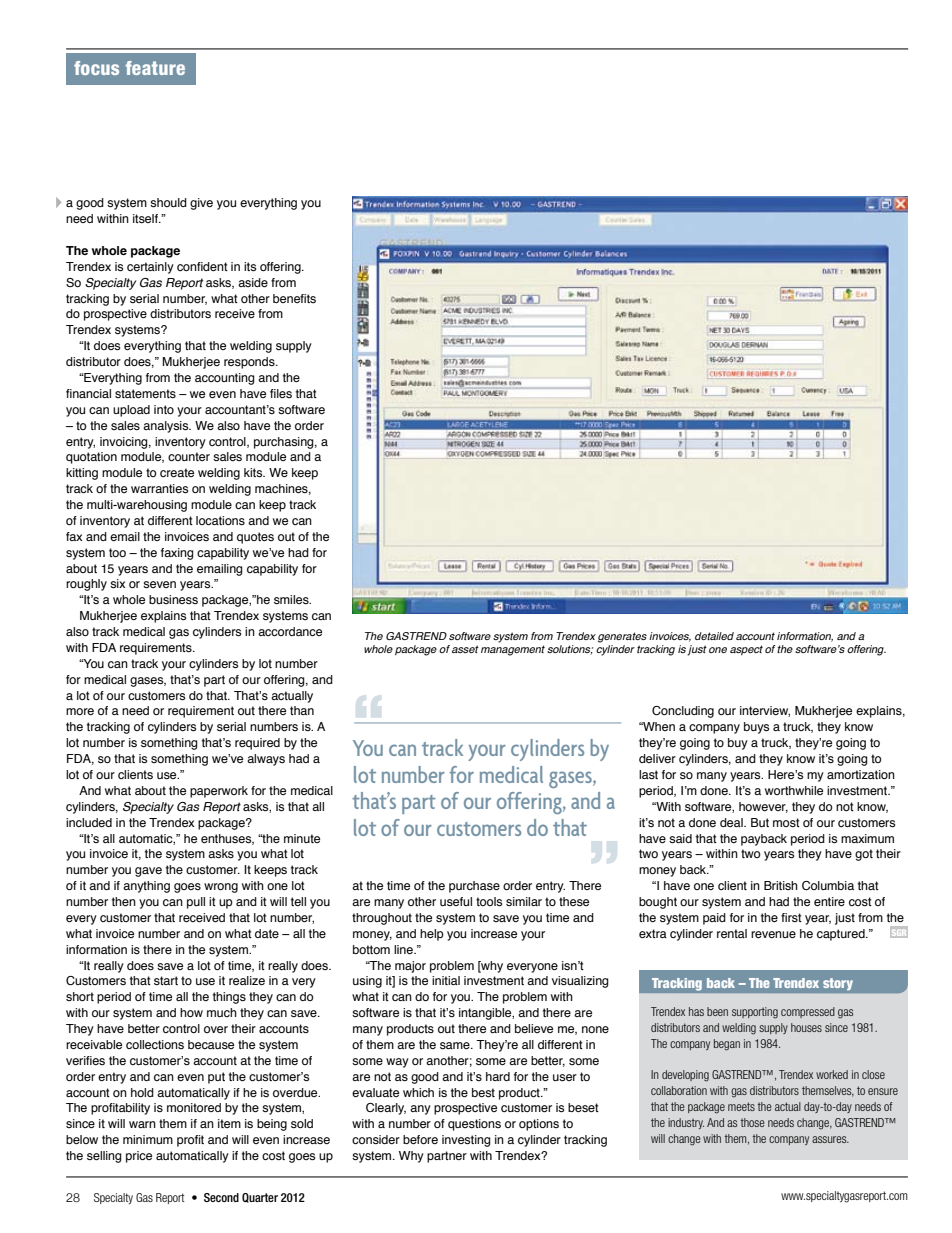  What do you see at coordinates (201, 204) in the screenshot?
I see `give` at bounding box center [201, 204].
